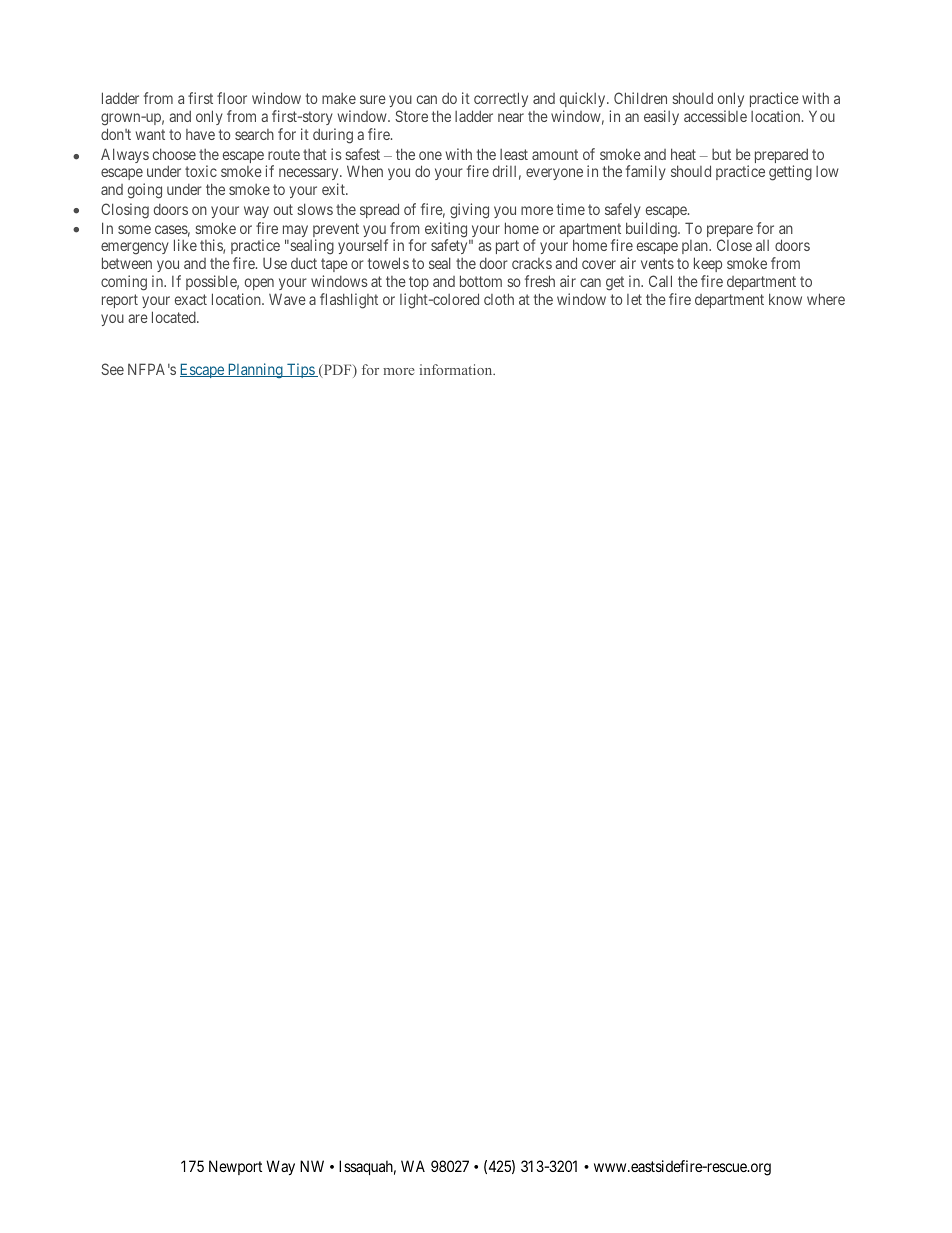 The height and width of the screenshot is (1233, 952). What do you see at coordinates (500, 101) in the screenshot?
I see `correctly` at bounding box center [500, 101].
